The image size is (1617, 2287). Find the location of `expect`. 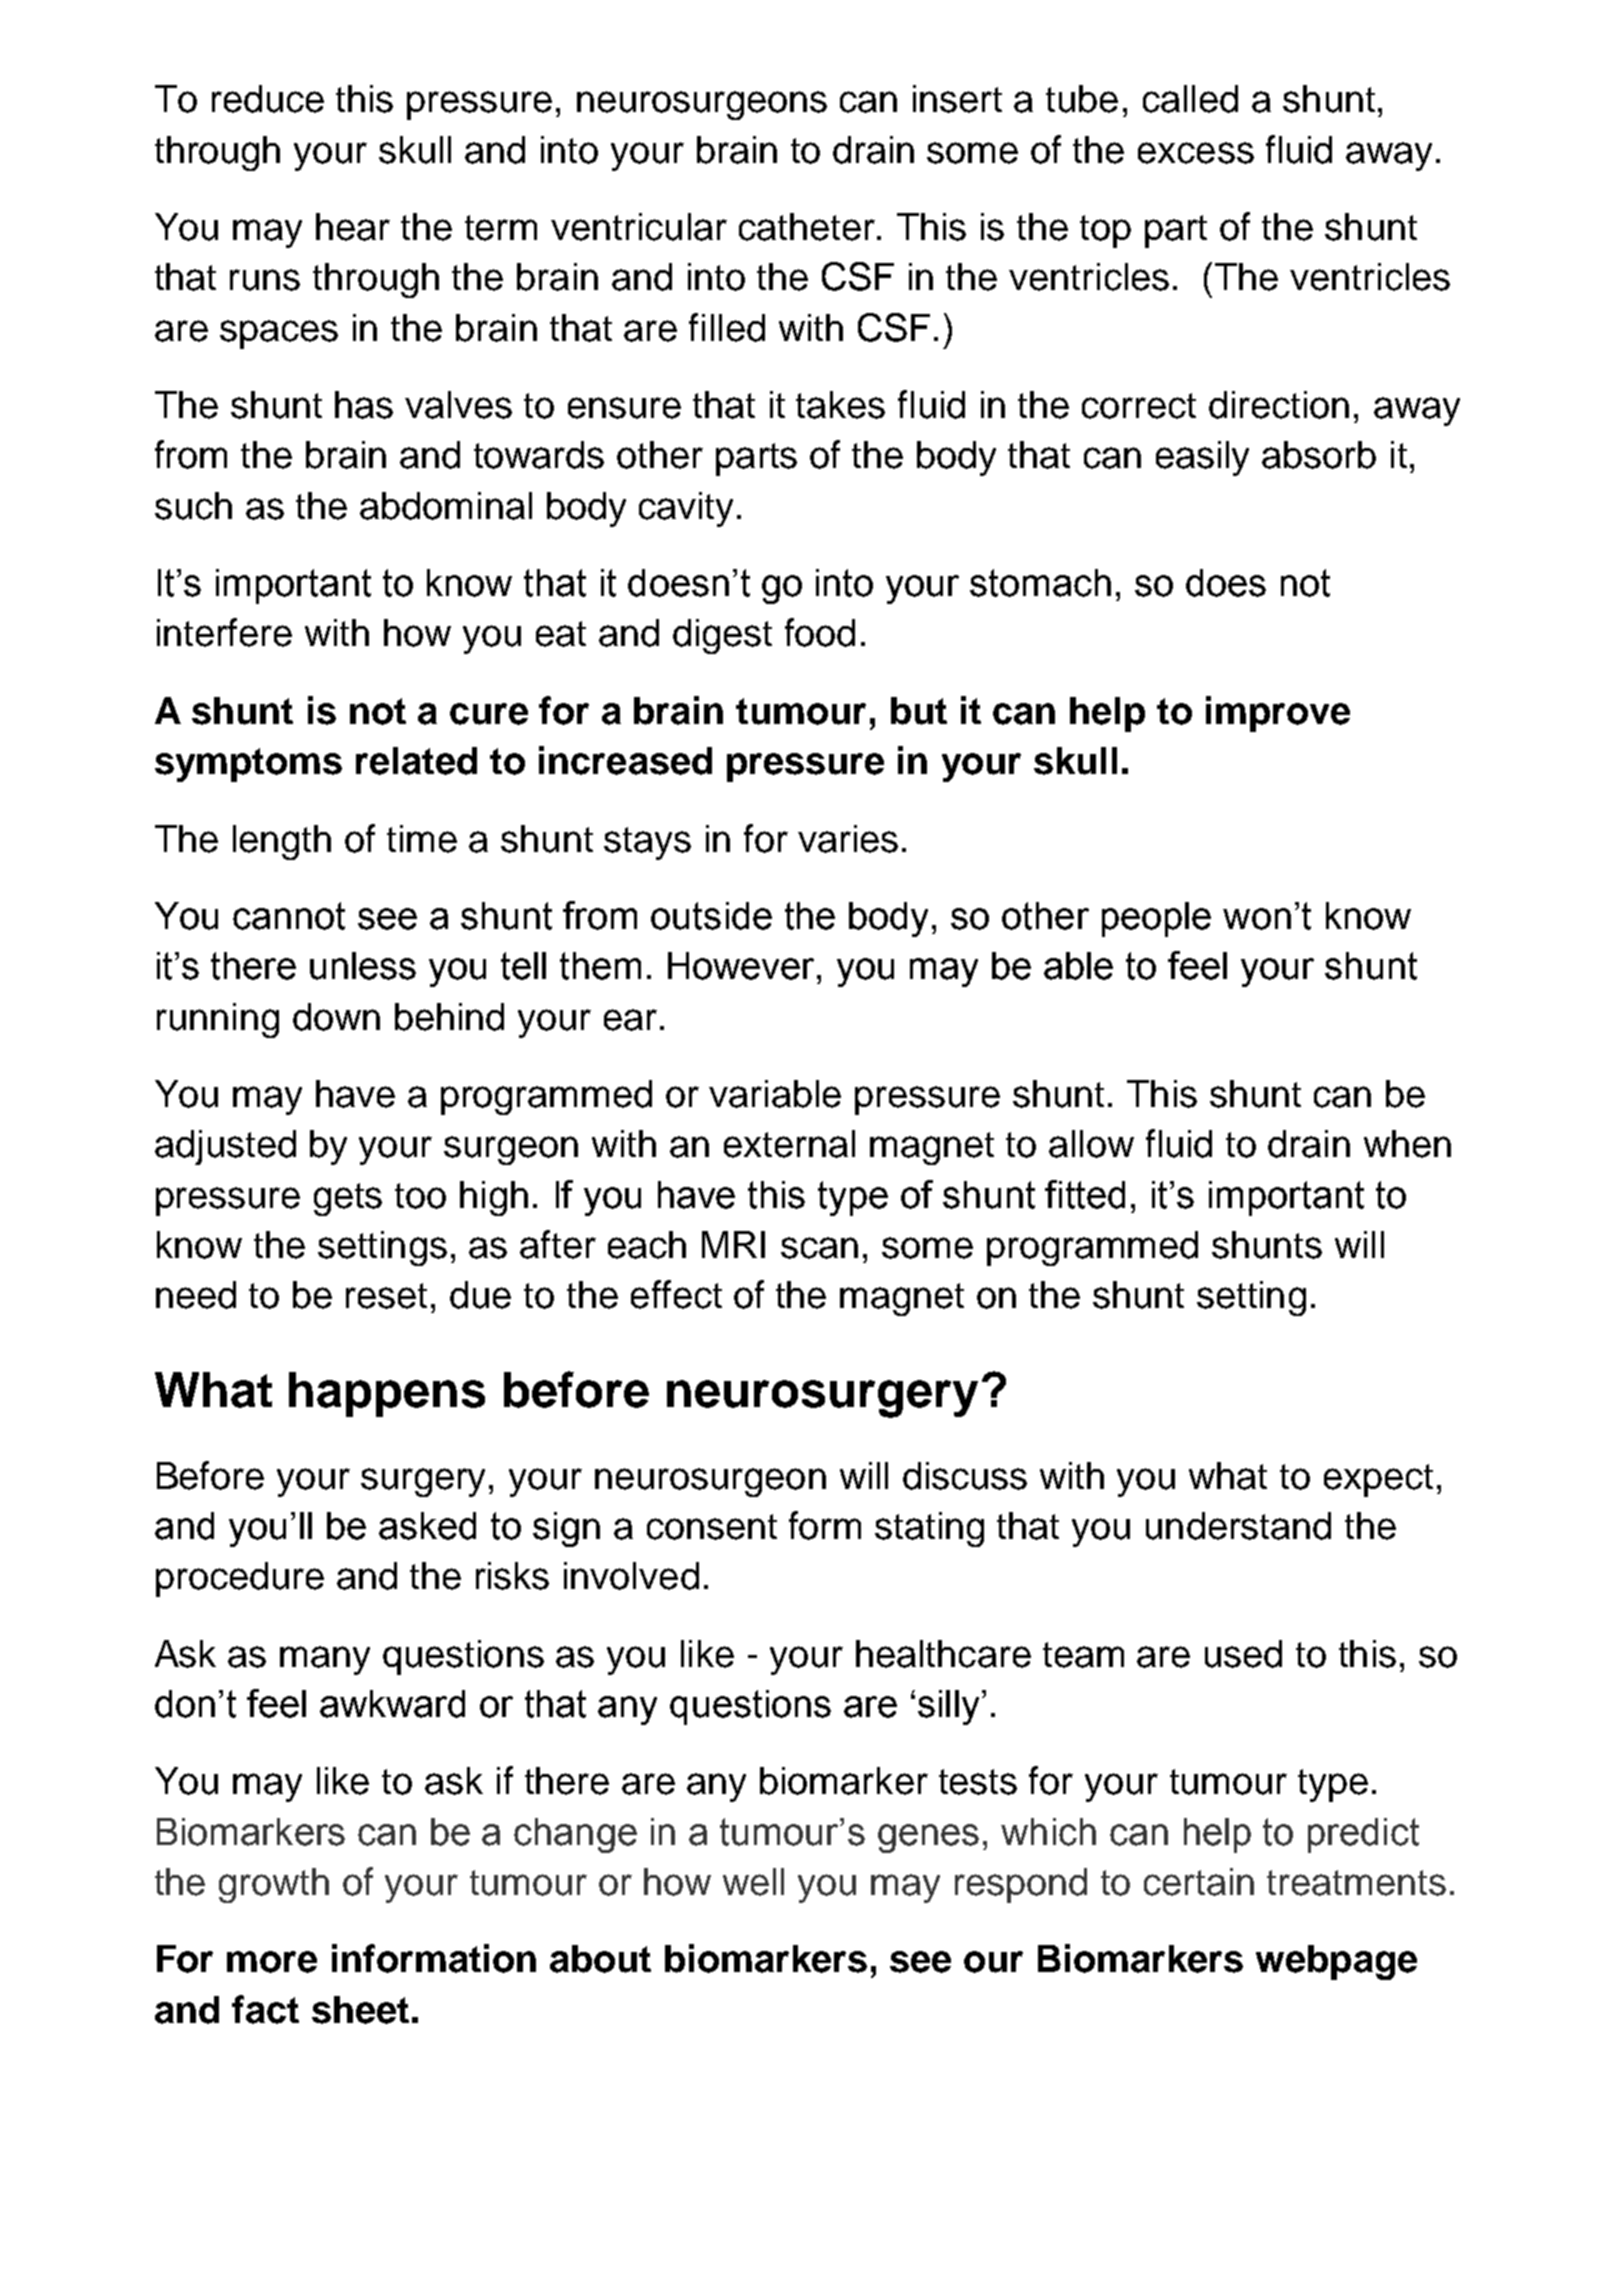

expect is located at coordinates (1378, 1480).
